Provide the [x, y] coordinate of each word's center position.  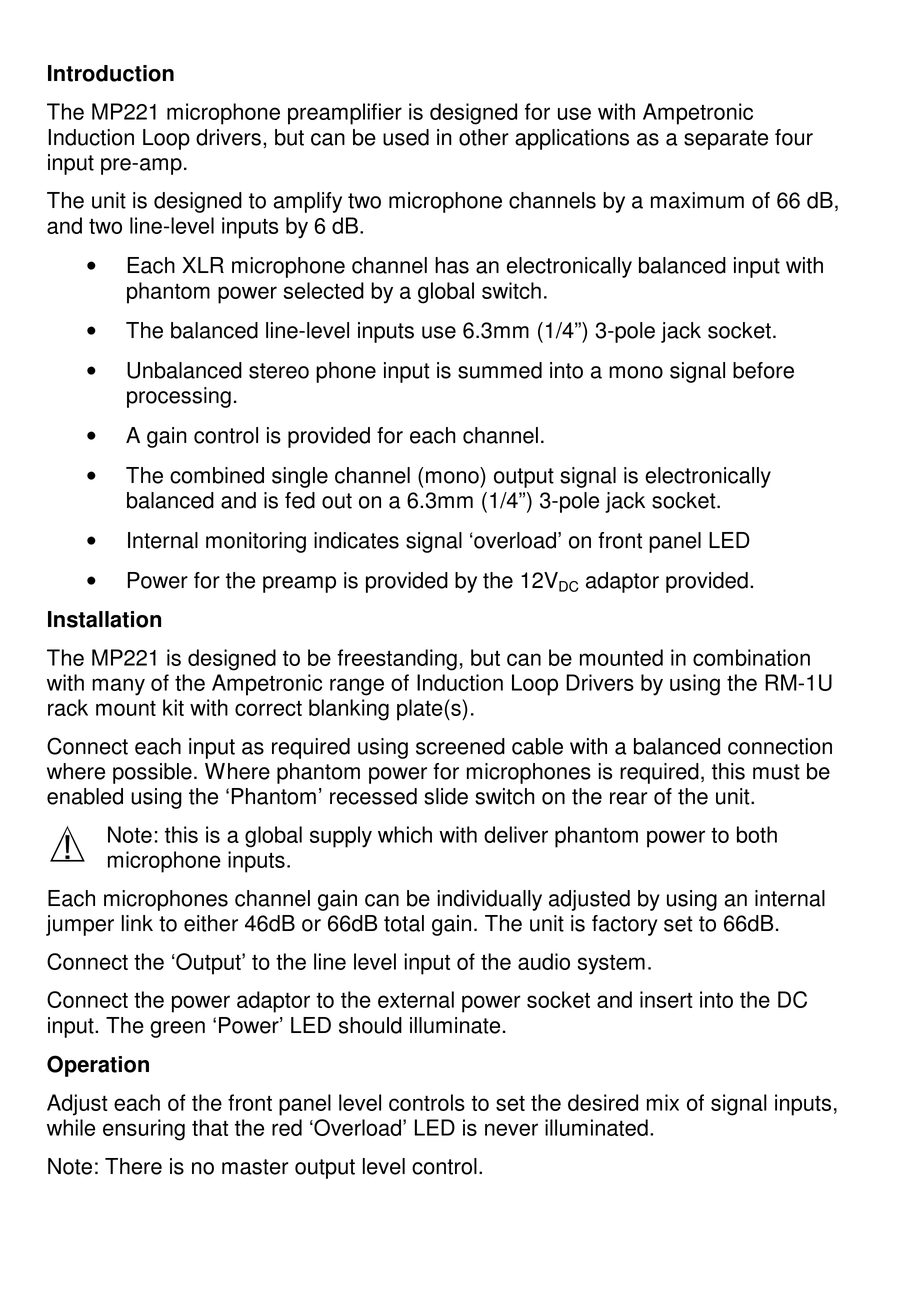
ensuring [144, 1130]
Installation [104, 619]
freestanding [397, 660]
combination [751, 657]
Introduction [111, 73]
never [511, 1129]
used [406, 137]
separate [726, 140]
